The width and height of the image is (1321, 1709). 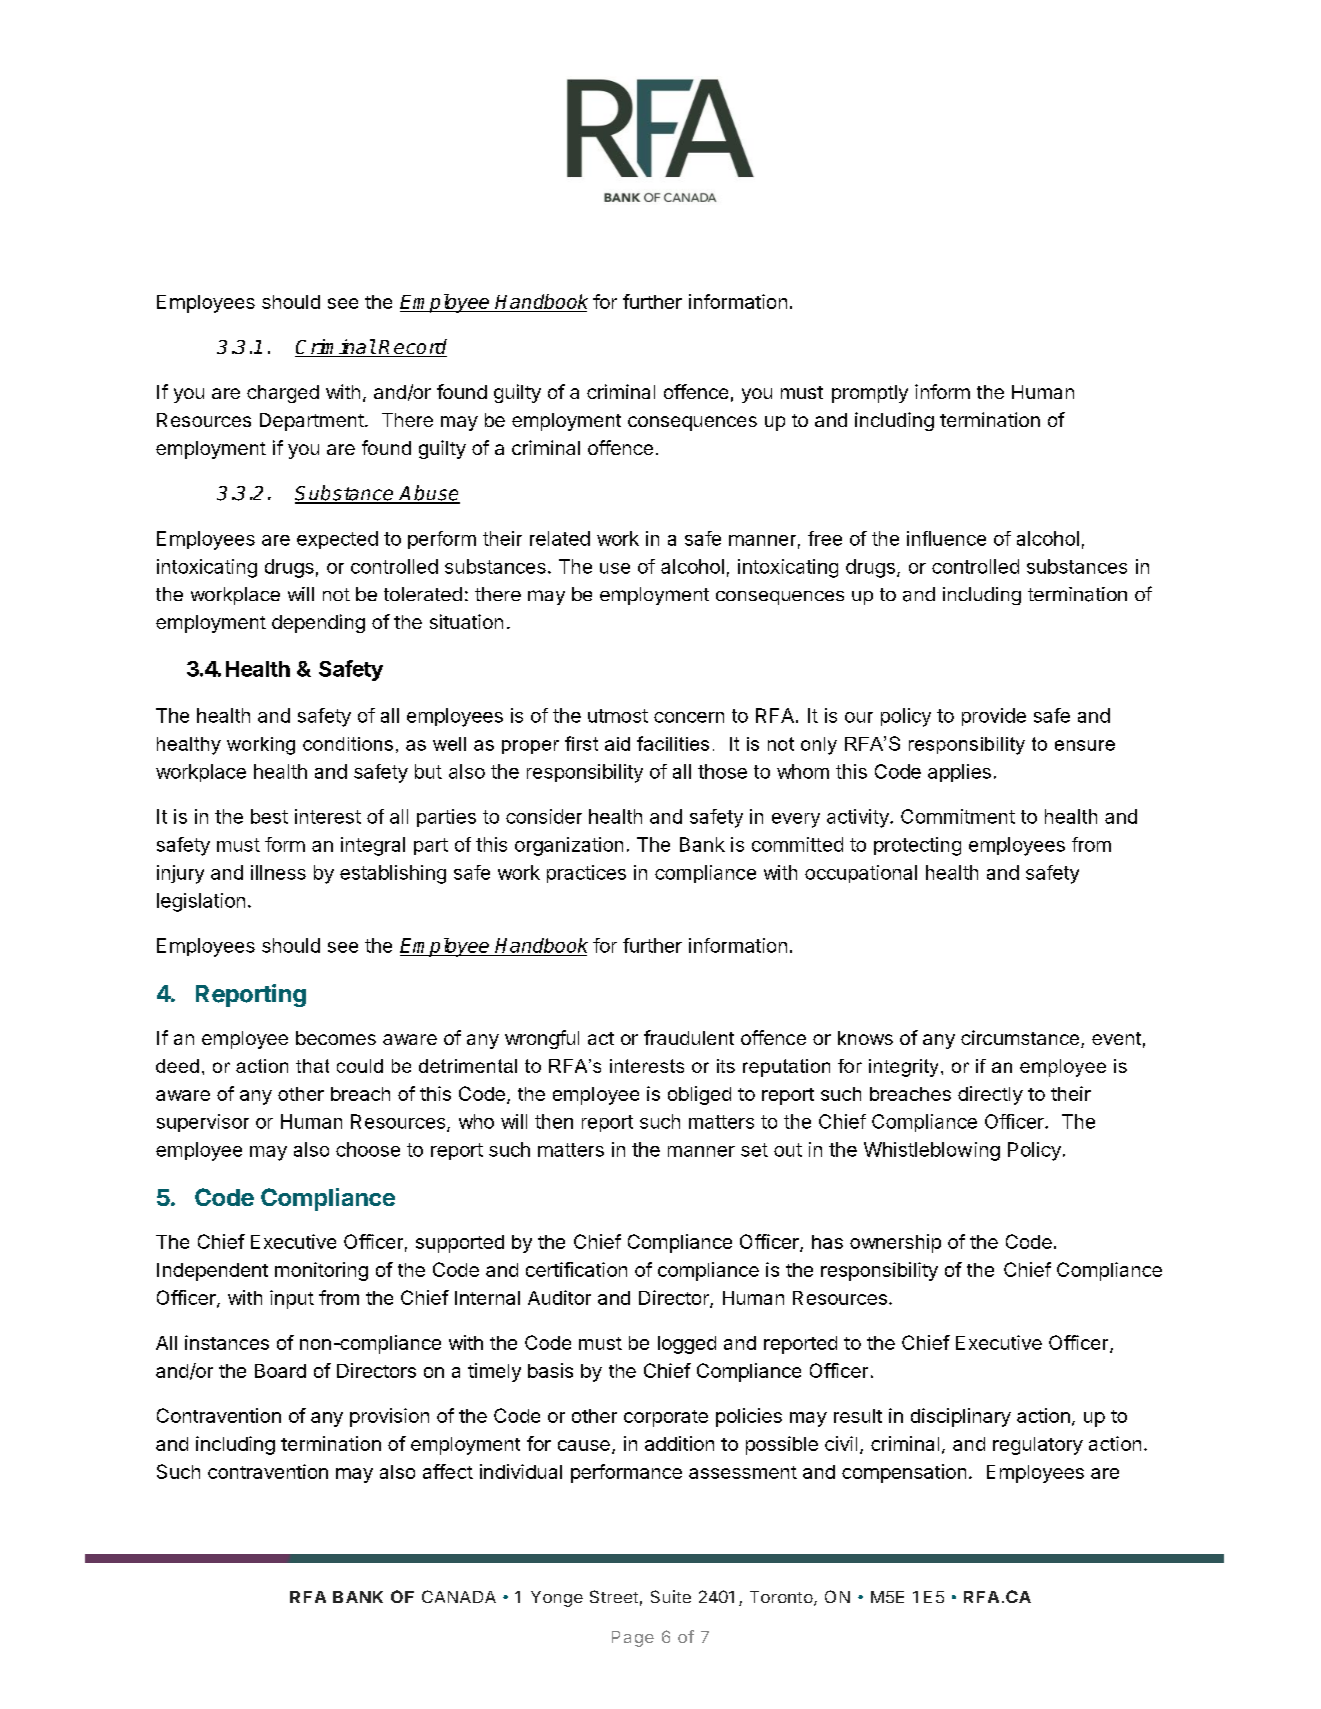 What do you see at coordinates (671, 1596) in the image?
I see `Suite` at bounding box center [671, 1596].
